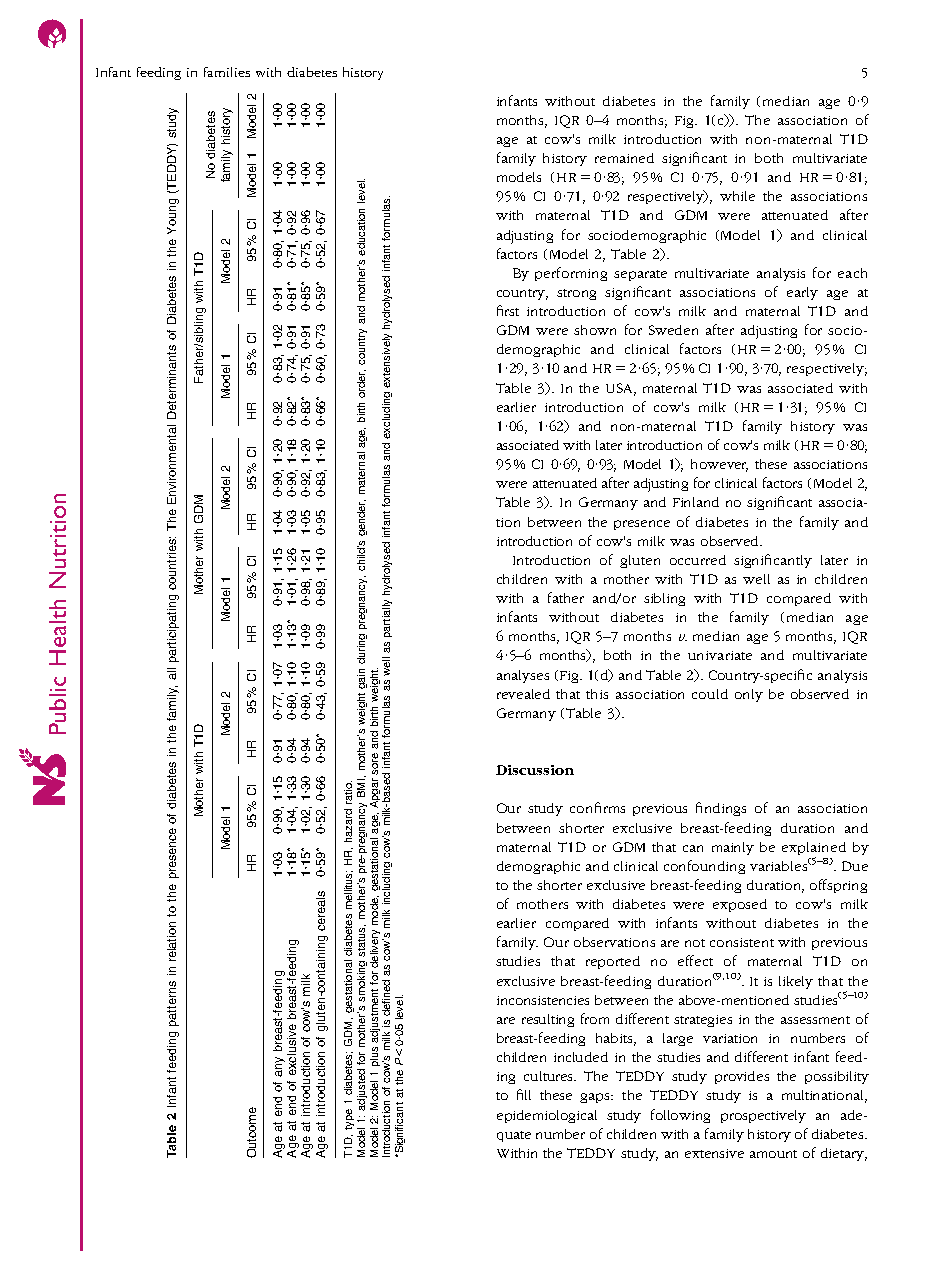 Image resolution: width=952 pixels, height=1270 pixels. I want to click on remained, so click(624, 158).
